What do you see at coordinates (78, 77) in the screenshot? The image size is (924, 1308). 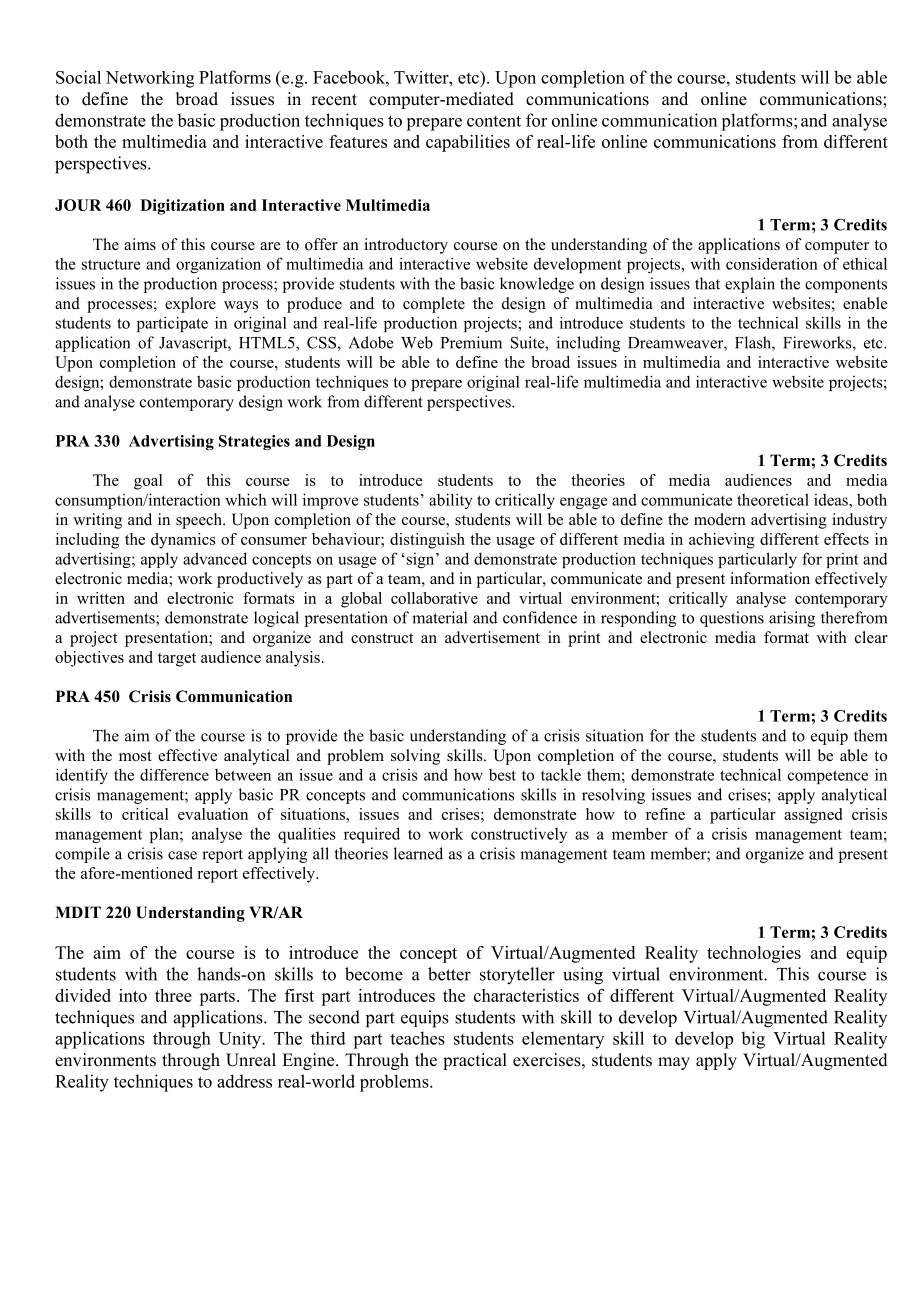 I see `Social` at bounding box center [78, 77].
